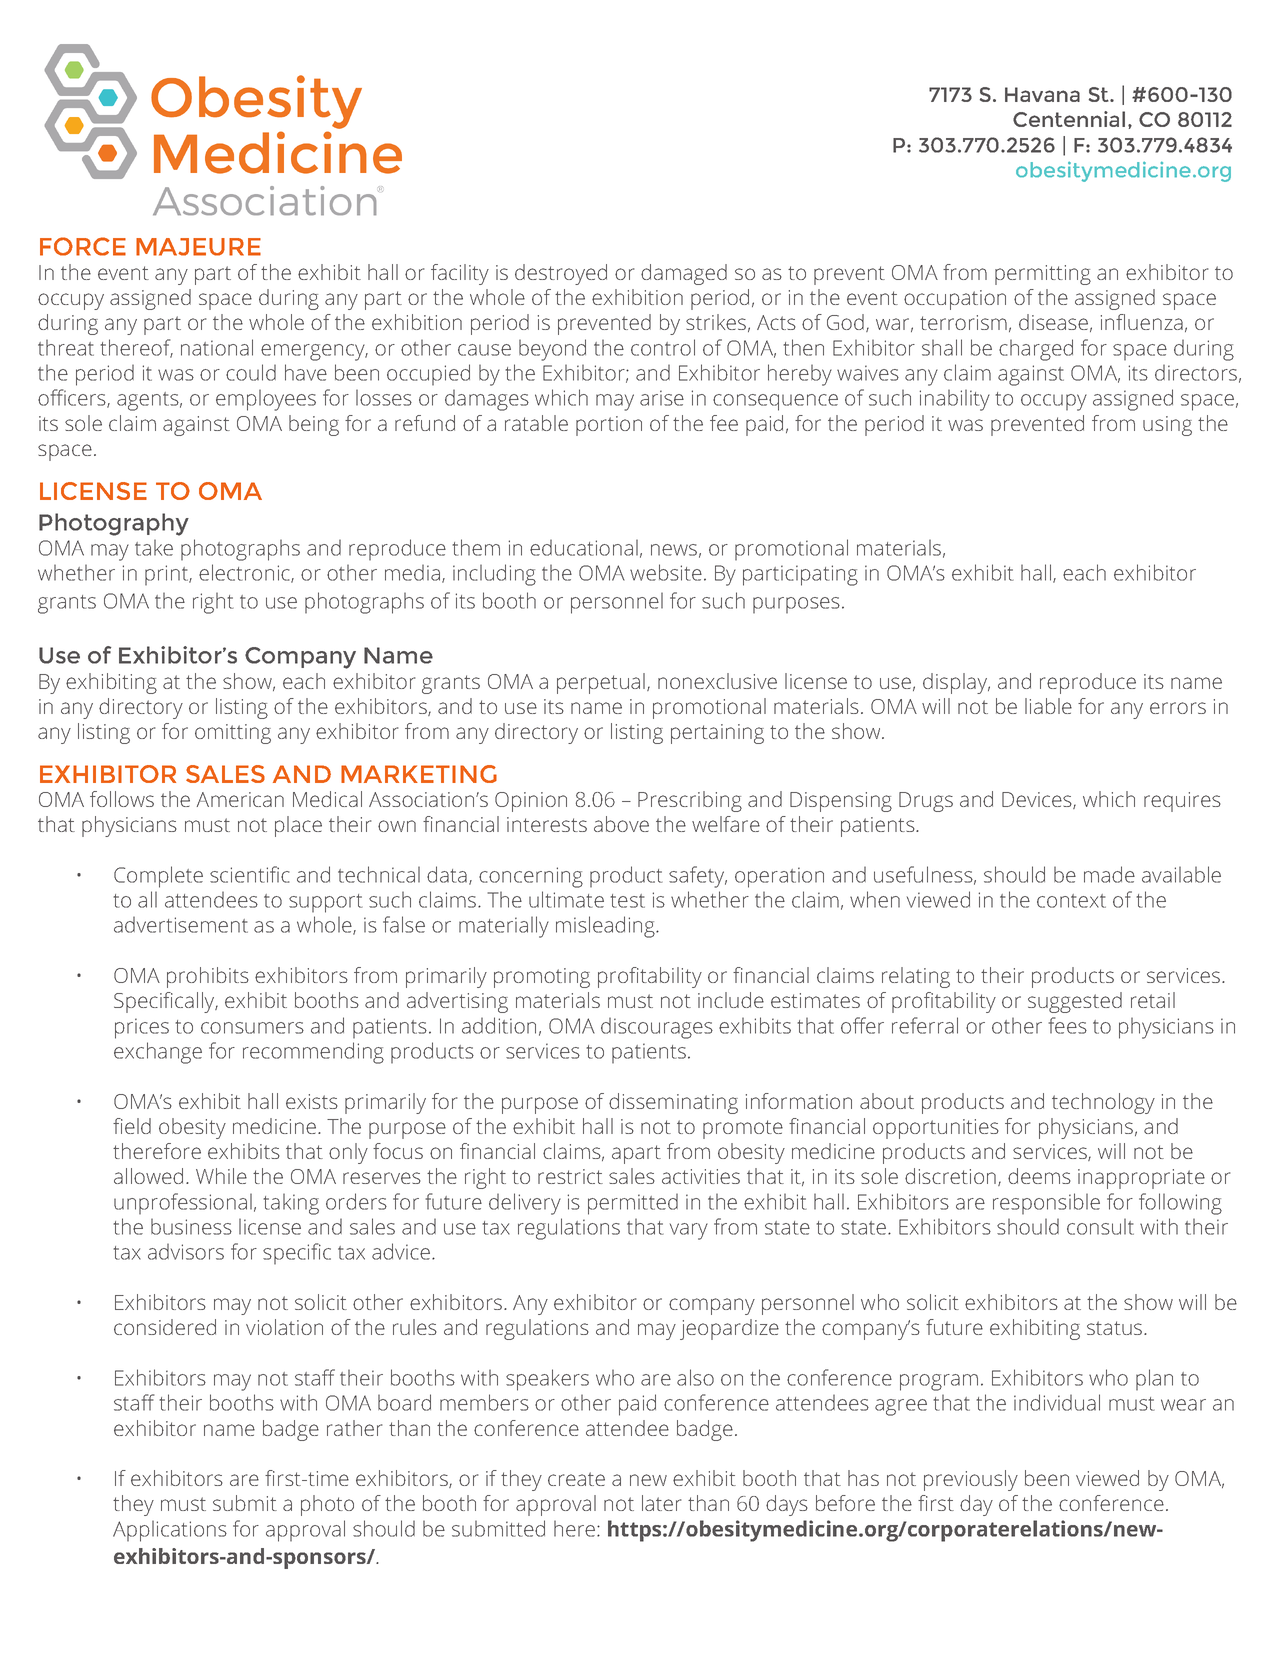  I want to click on previously, so click(971, 1480).
